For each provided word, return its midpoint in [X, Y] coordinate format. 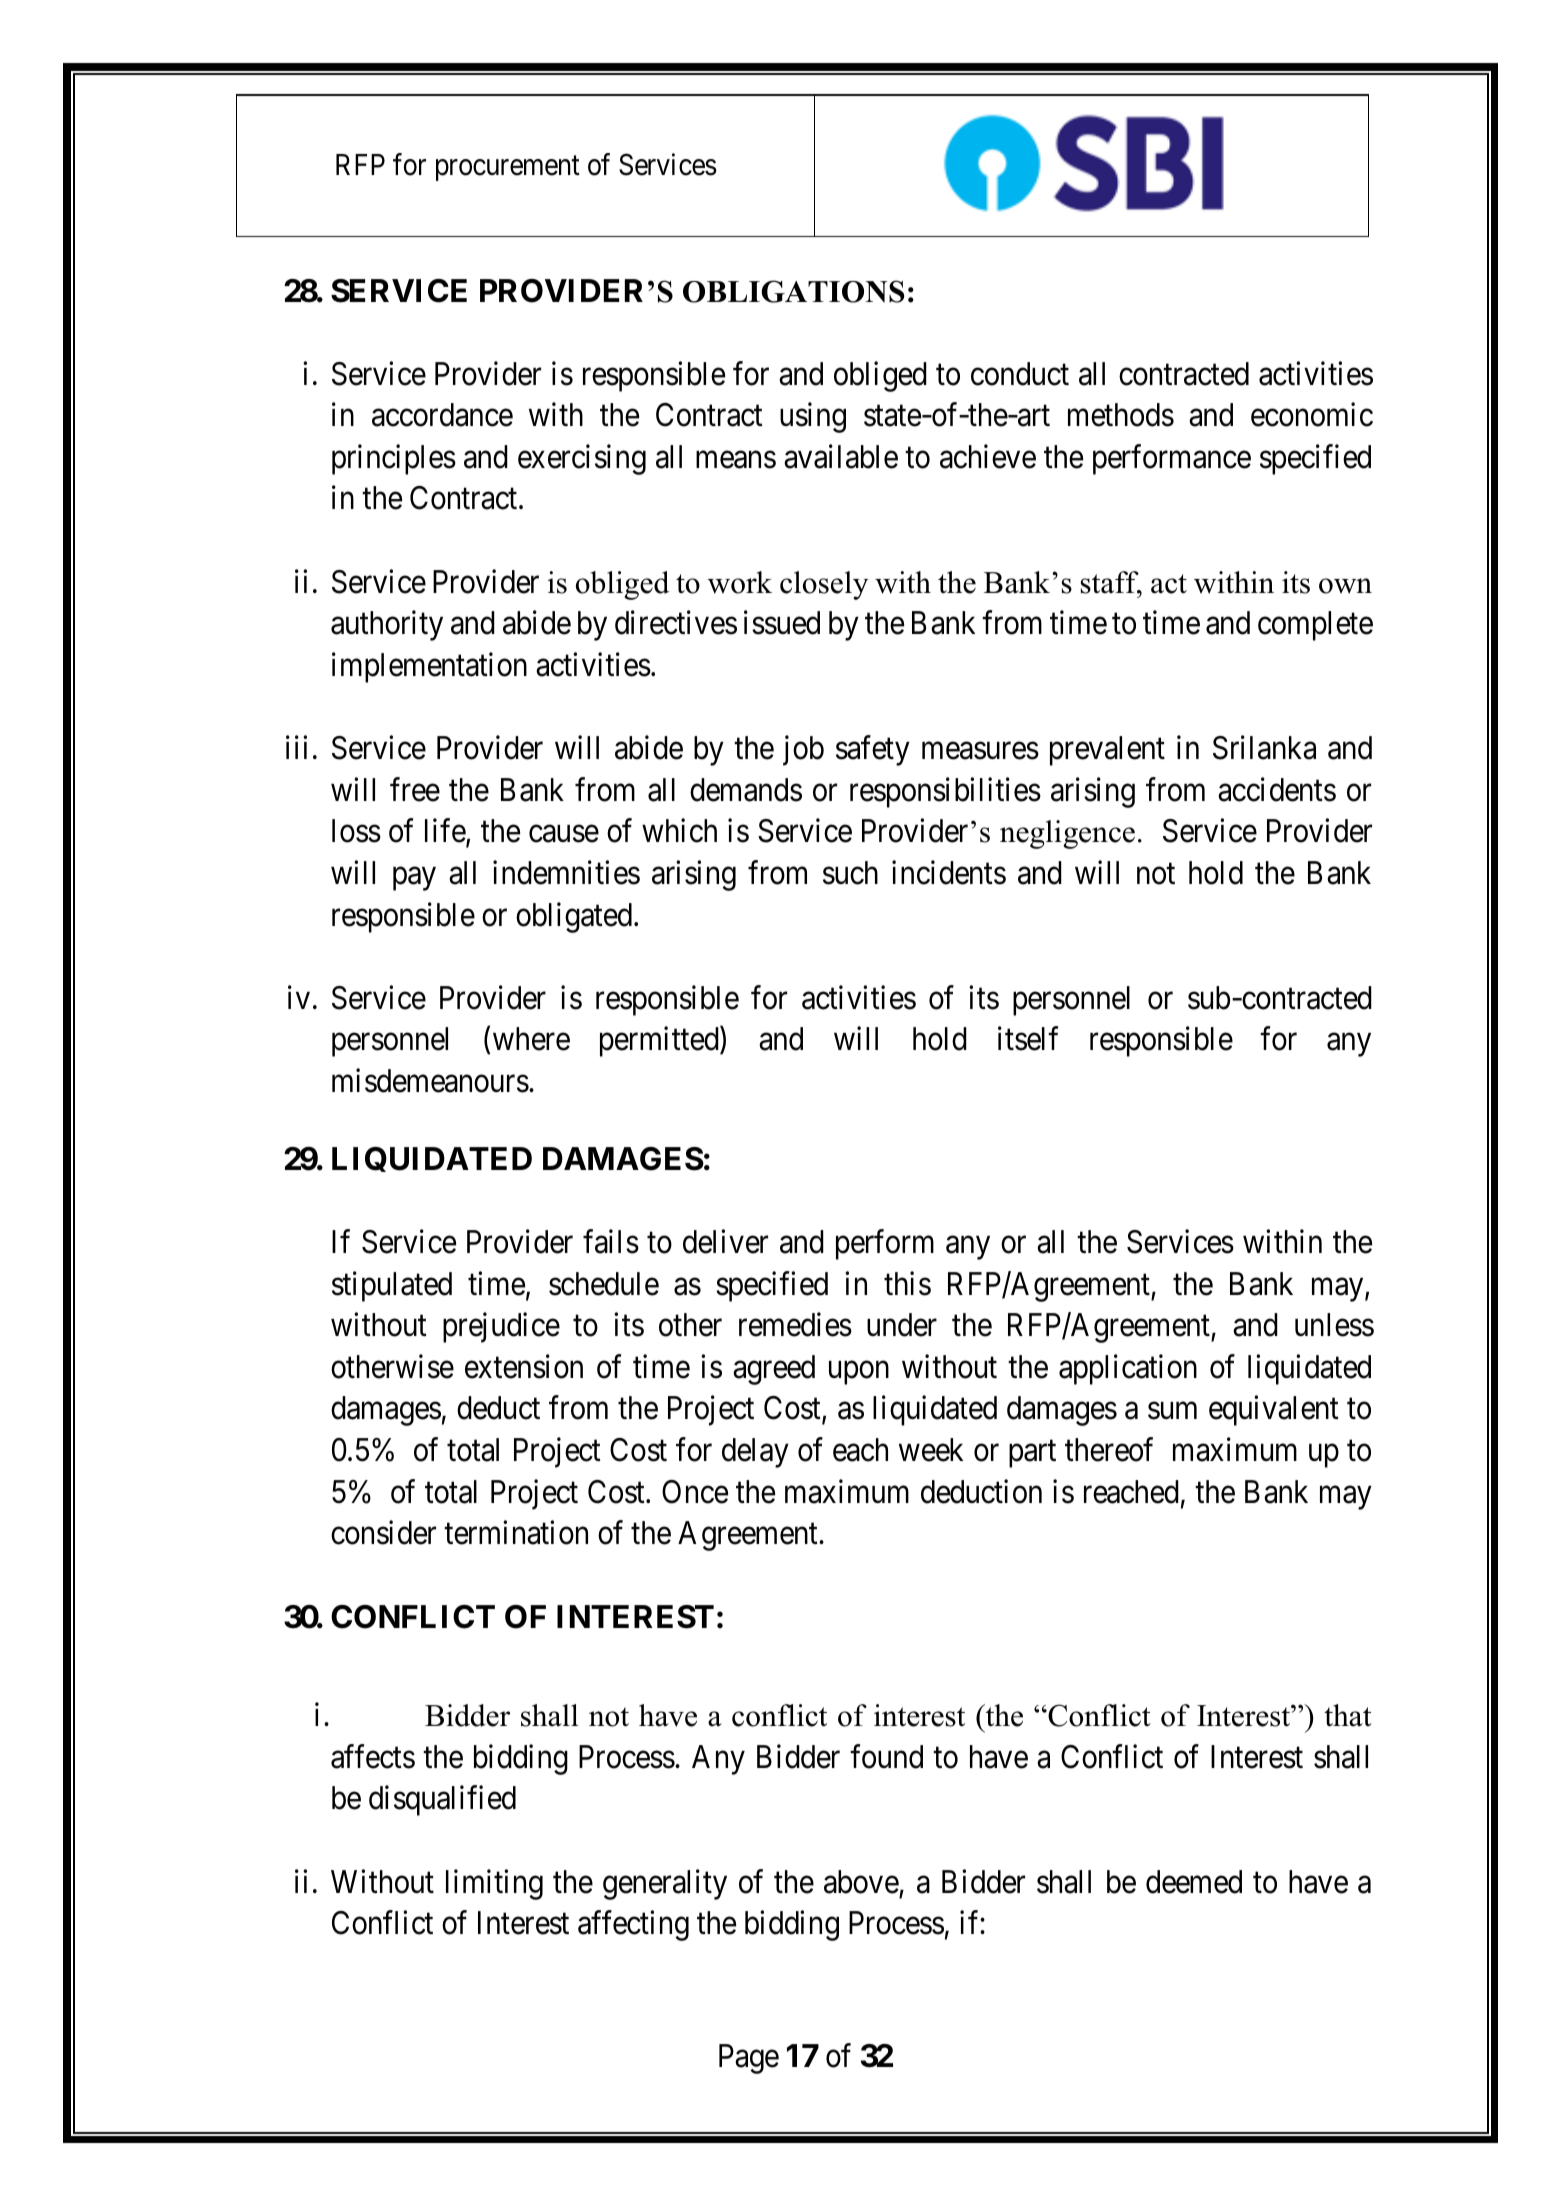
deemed [1194, 1882]
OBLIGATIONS [794, 291]
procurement [508, 168]
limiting [494, 1884]
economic [1312, 415]
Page [749, 2059]
